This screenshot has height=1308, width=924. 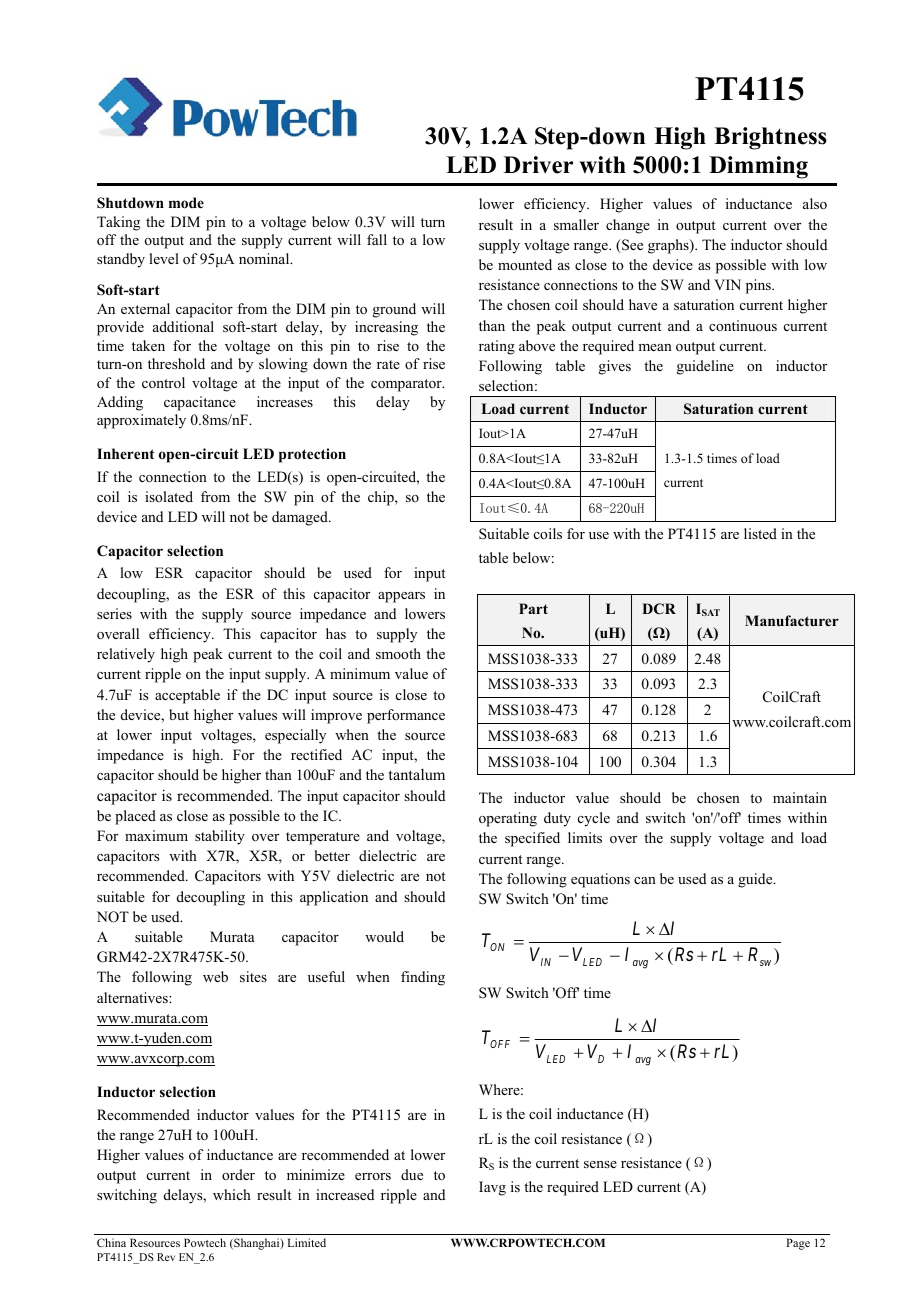 I want to click on Dimming, so click(x=758, y=167).
